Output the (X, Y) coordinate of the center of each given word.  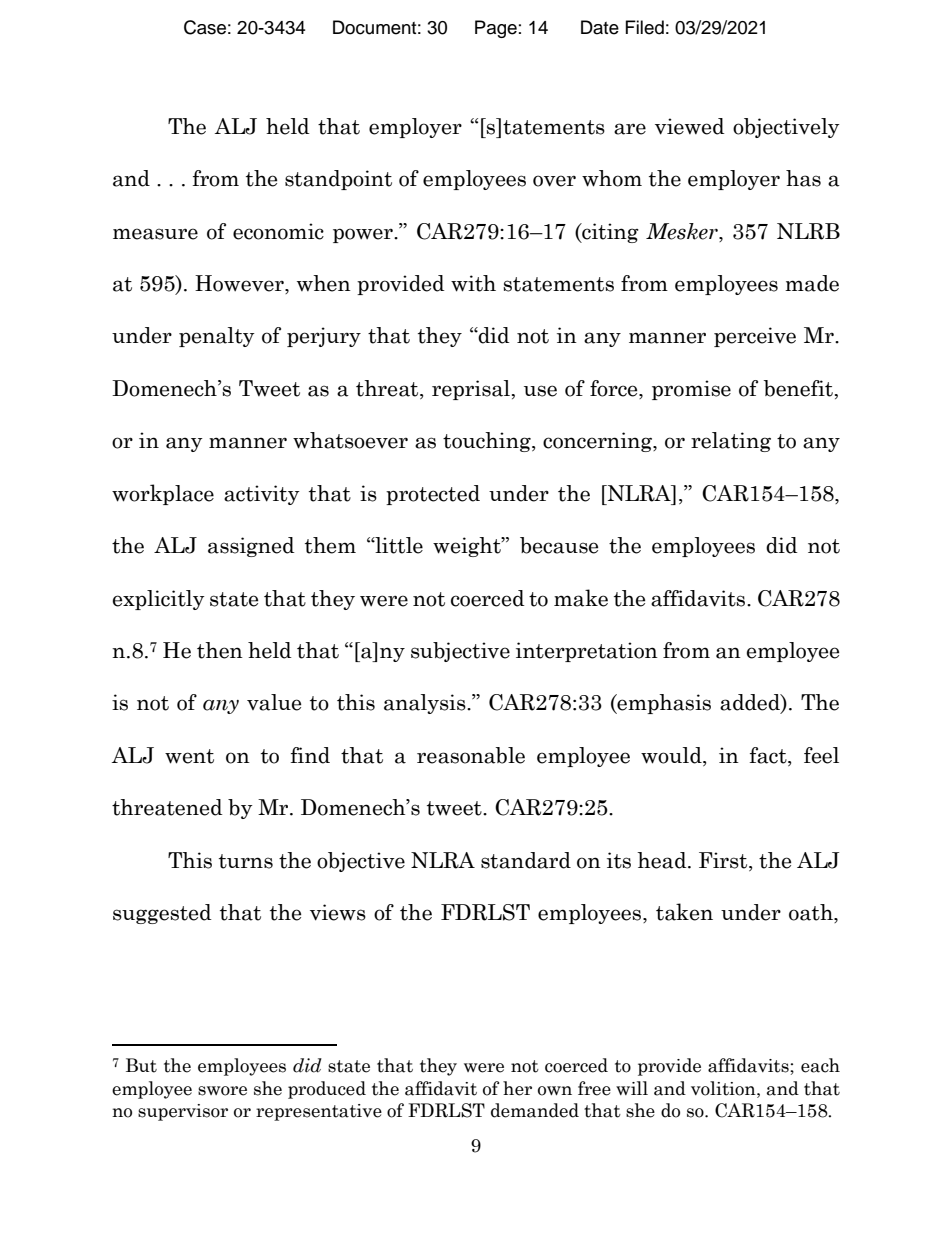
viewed (690, 126)
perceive (755, 337)
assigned (251, 547)
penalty (217, 337)
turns (246, 861)
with (473, 283)
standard (526, 860)
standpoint (338, 180)
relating (731, 442)
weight (468, 547)
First (724, 860)
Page (496, 29)
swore (222, 1091)
